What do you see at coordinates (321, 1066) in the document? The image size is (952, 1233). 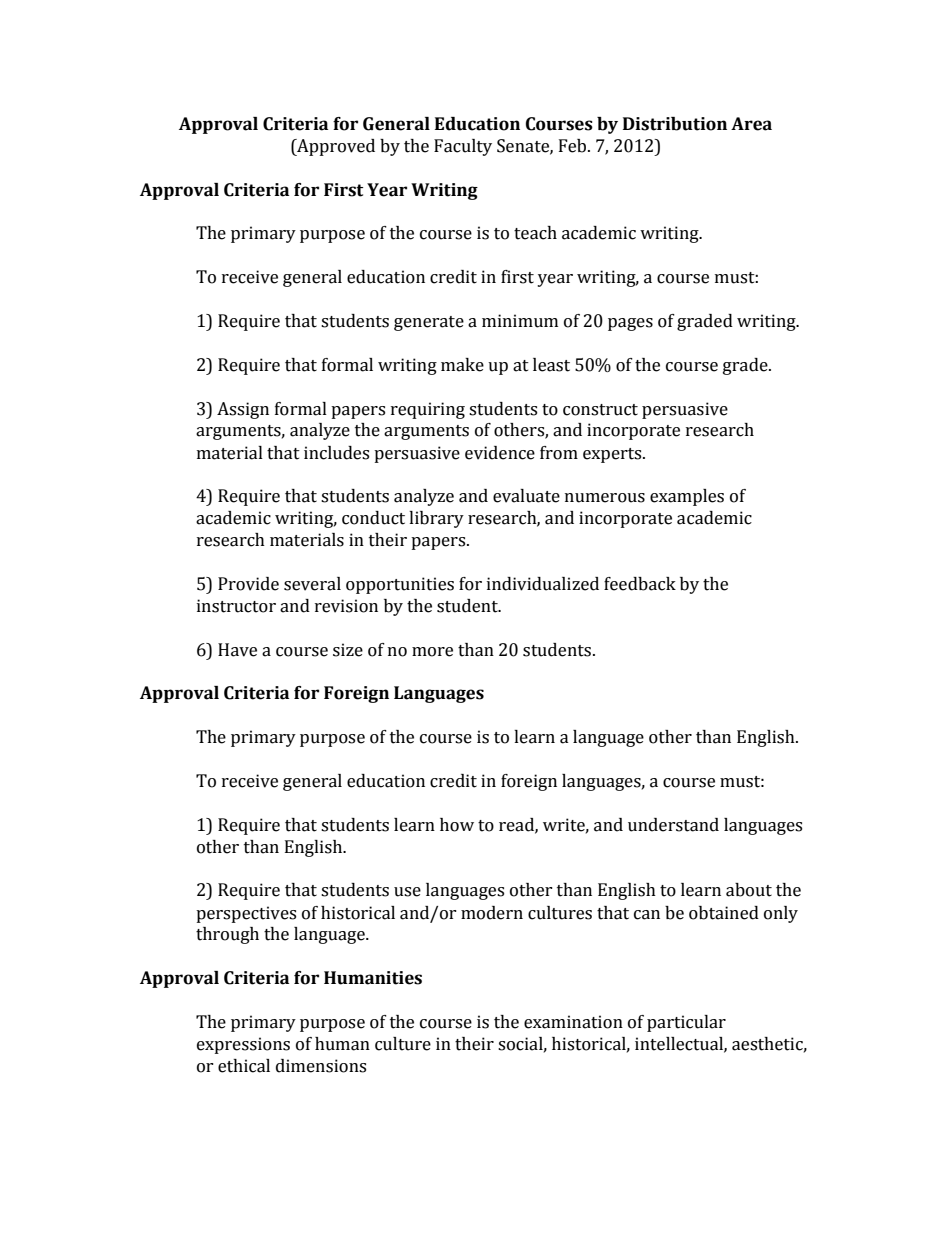 I see `dimensions` at bounding box center [321, 1066].
